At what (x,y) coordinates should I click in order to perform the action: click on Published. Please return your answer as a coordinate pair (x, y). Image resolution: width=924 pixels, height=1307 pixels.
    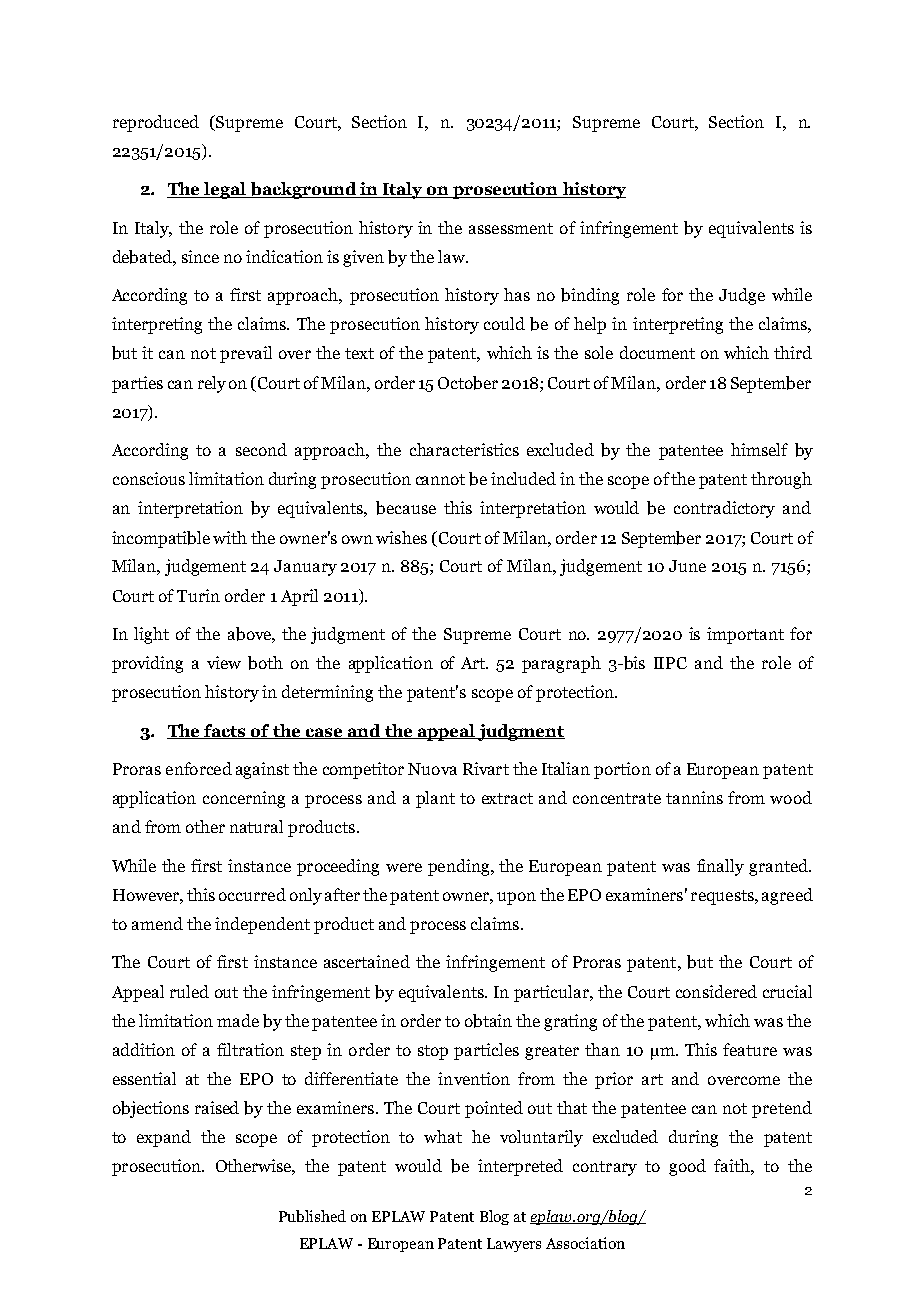
    Looking at the image, I should click on (312, 1216).
